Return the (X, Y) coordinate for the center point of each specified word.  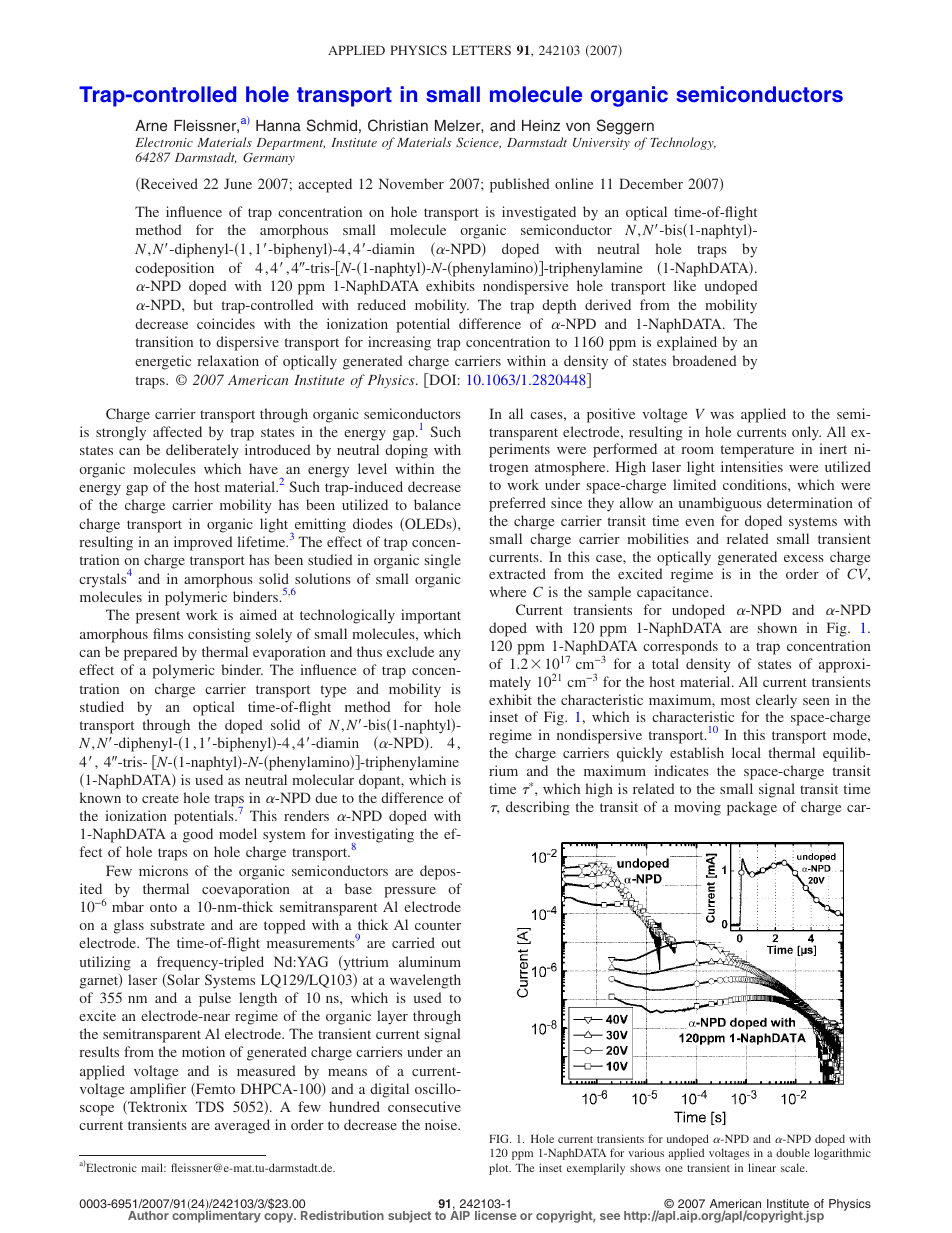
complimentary (216, 1216)
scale (794, 1167)
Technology (683, 143)
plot (500, 1169)
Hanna (278, 125)
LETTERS (481, 50)
